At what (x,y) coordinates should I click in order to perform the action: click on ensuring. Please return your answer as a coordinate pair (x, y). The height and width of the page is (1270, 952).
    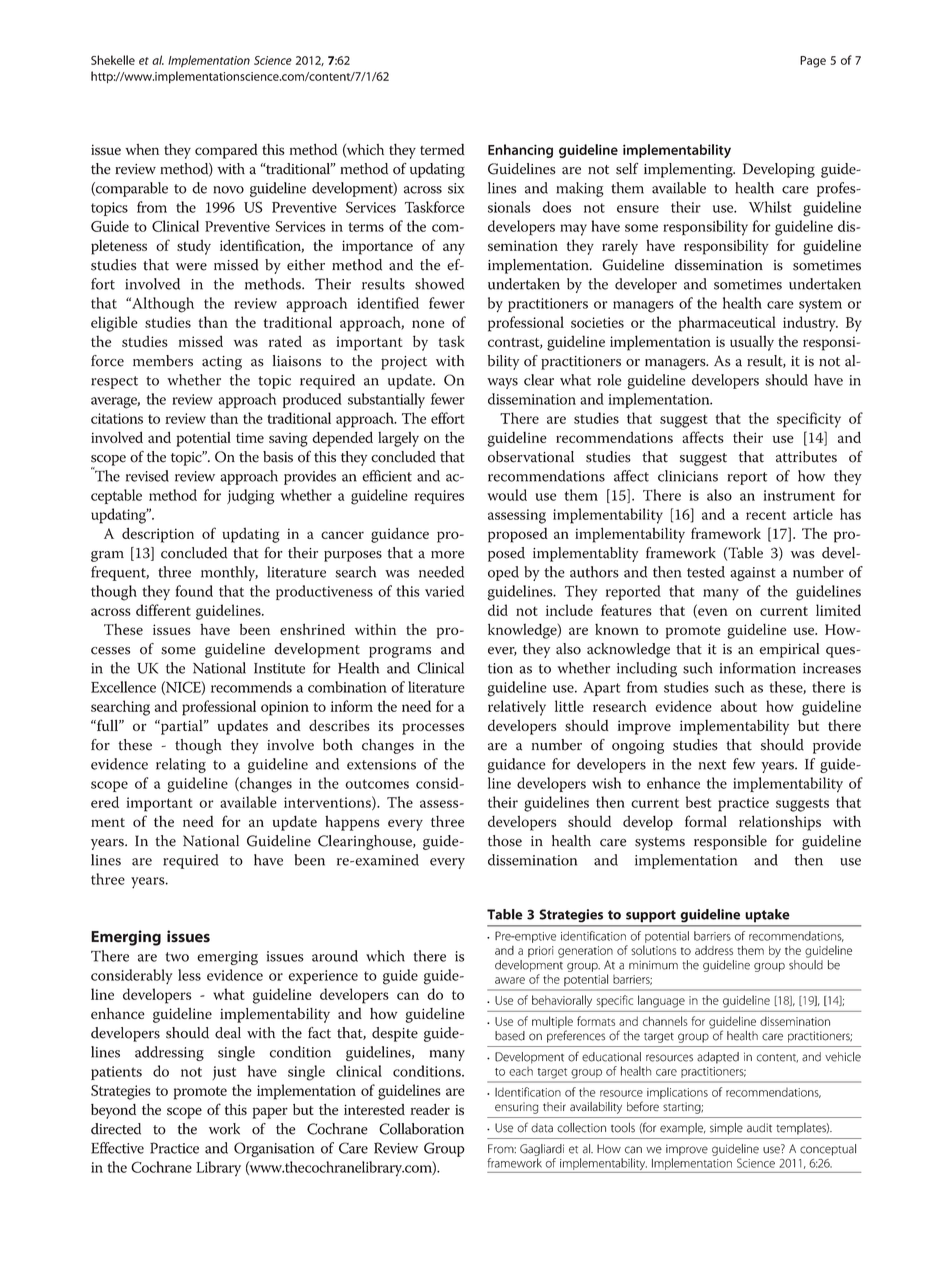
    Looking at the image, I should click on (516, 1108).
